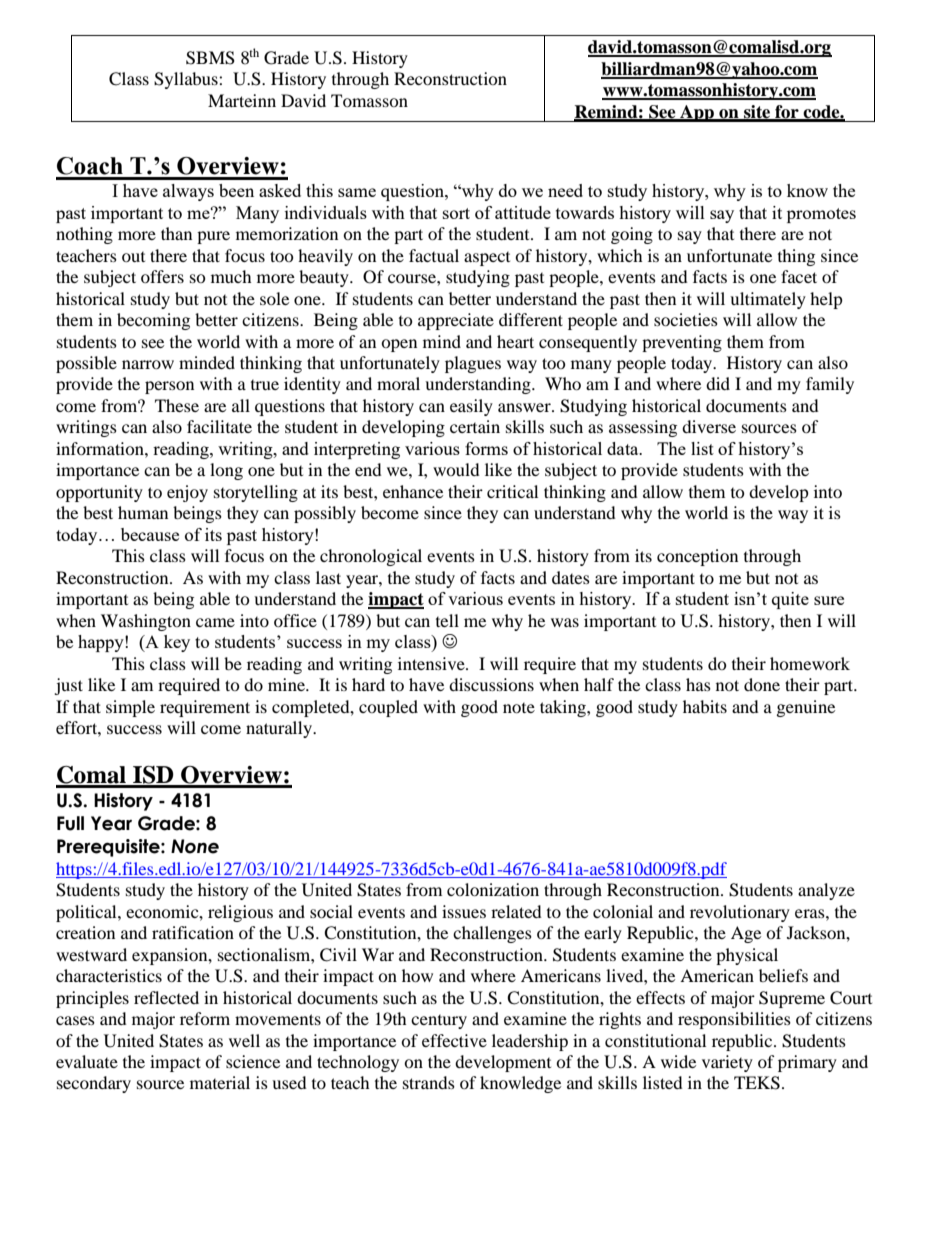  Describe the element at coordinates (456, 213) in the screenshot. I see `sort` at that location.
